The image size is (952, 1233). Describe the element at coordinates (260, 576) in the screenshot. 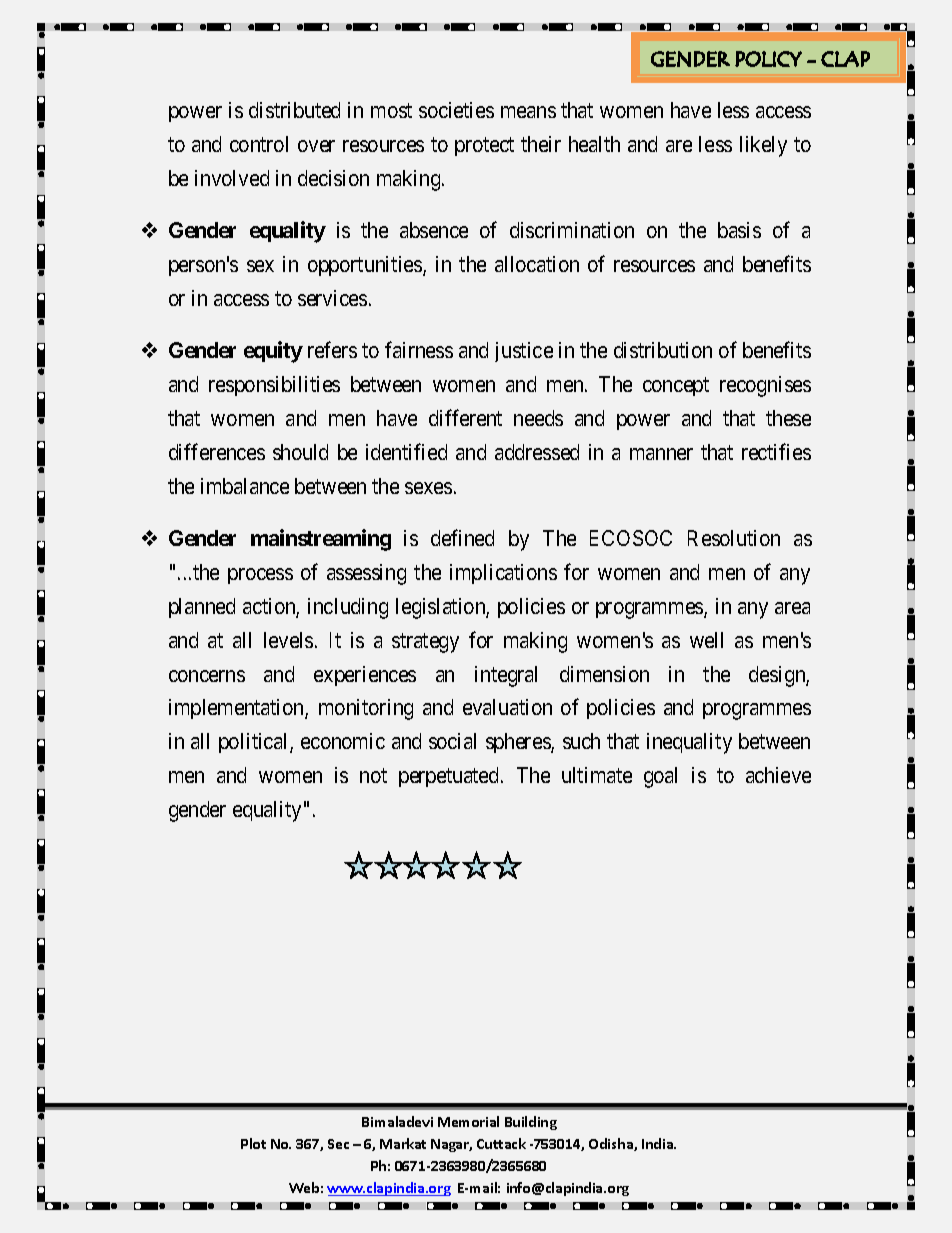

I see `process` at that location.
